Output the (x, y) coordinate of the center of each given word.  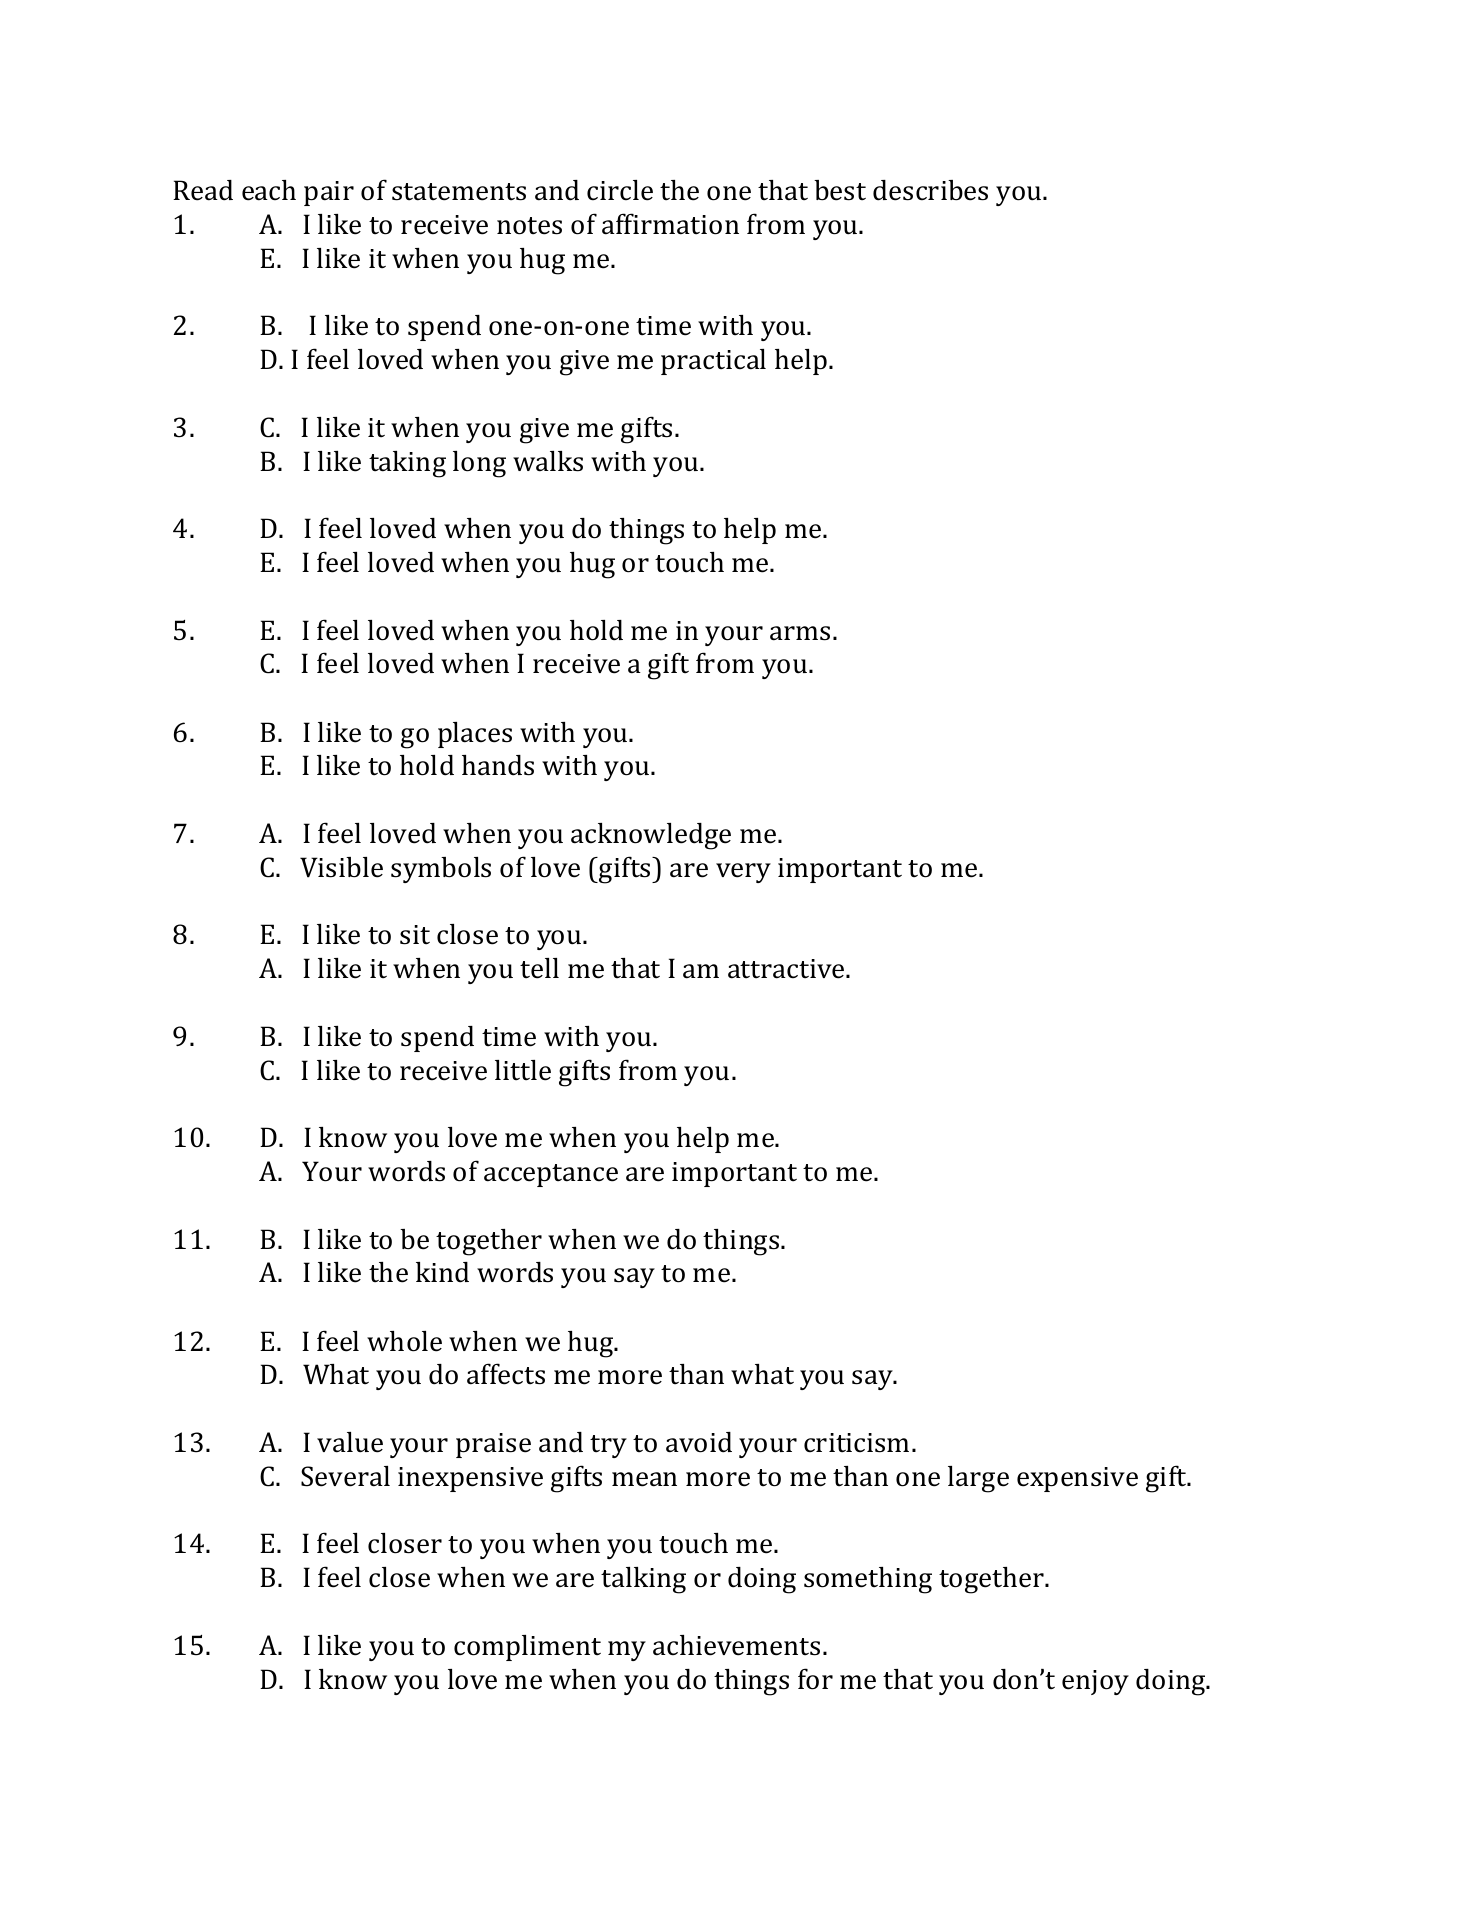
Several (345, 1476)
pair (329, 193)
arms (800, 633)
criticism (856, 1443)
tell (539, 968)
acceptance (551, 1175)
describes (930, 190)
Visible (341, 867)
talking (643, 1580)
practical (713, 362)
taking (407, 464)
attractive (787, 969)
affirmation (670, 224)
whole (404, 1341)
